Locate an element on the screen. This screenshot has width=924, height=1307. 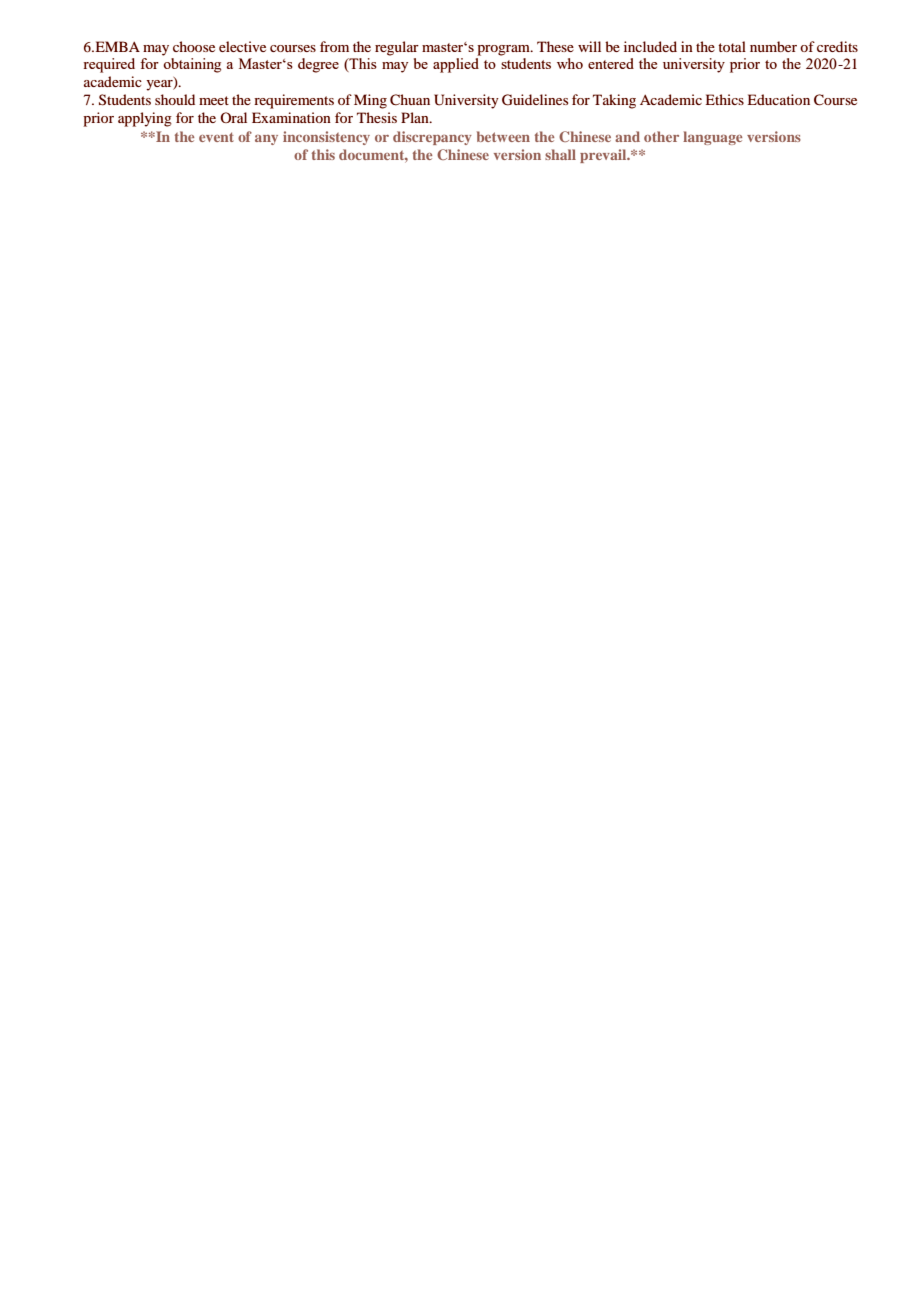
choose is located at coordinates (194, 46).
